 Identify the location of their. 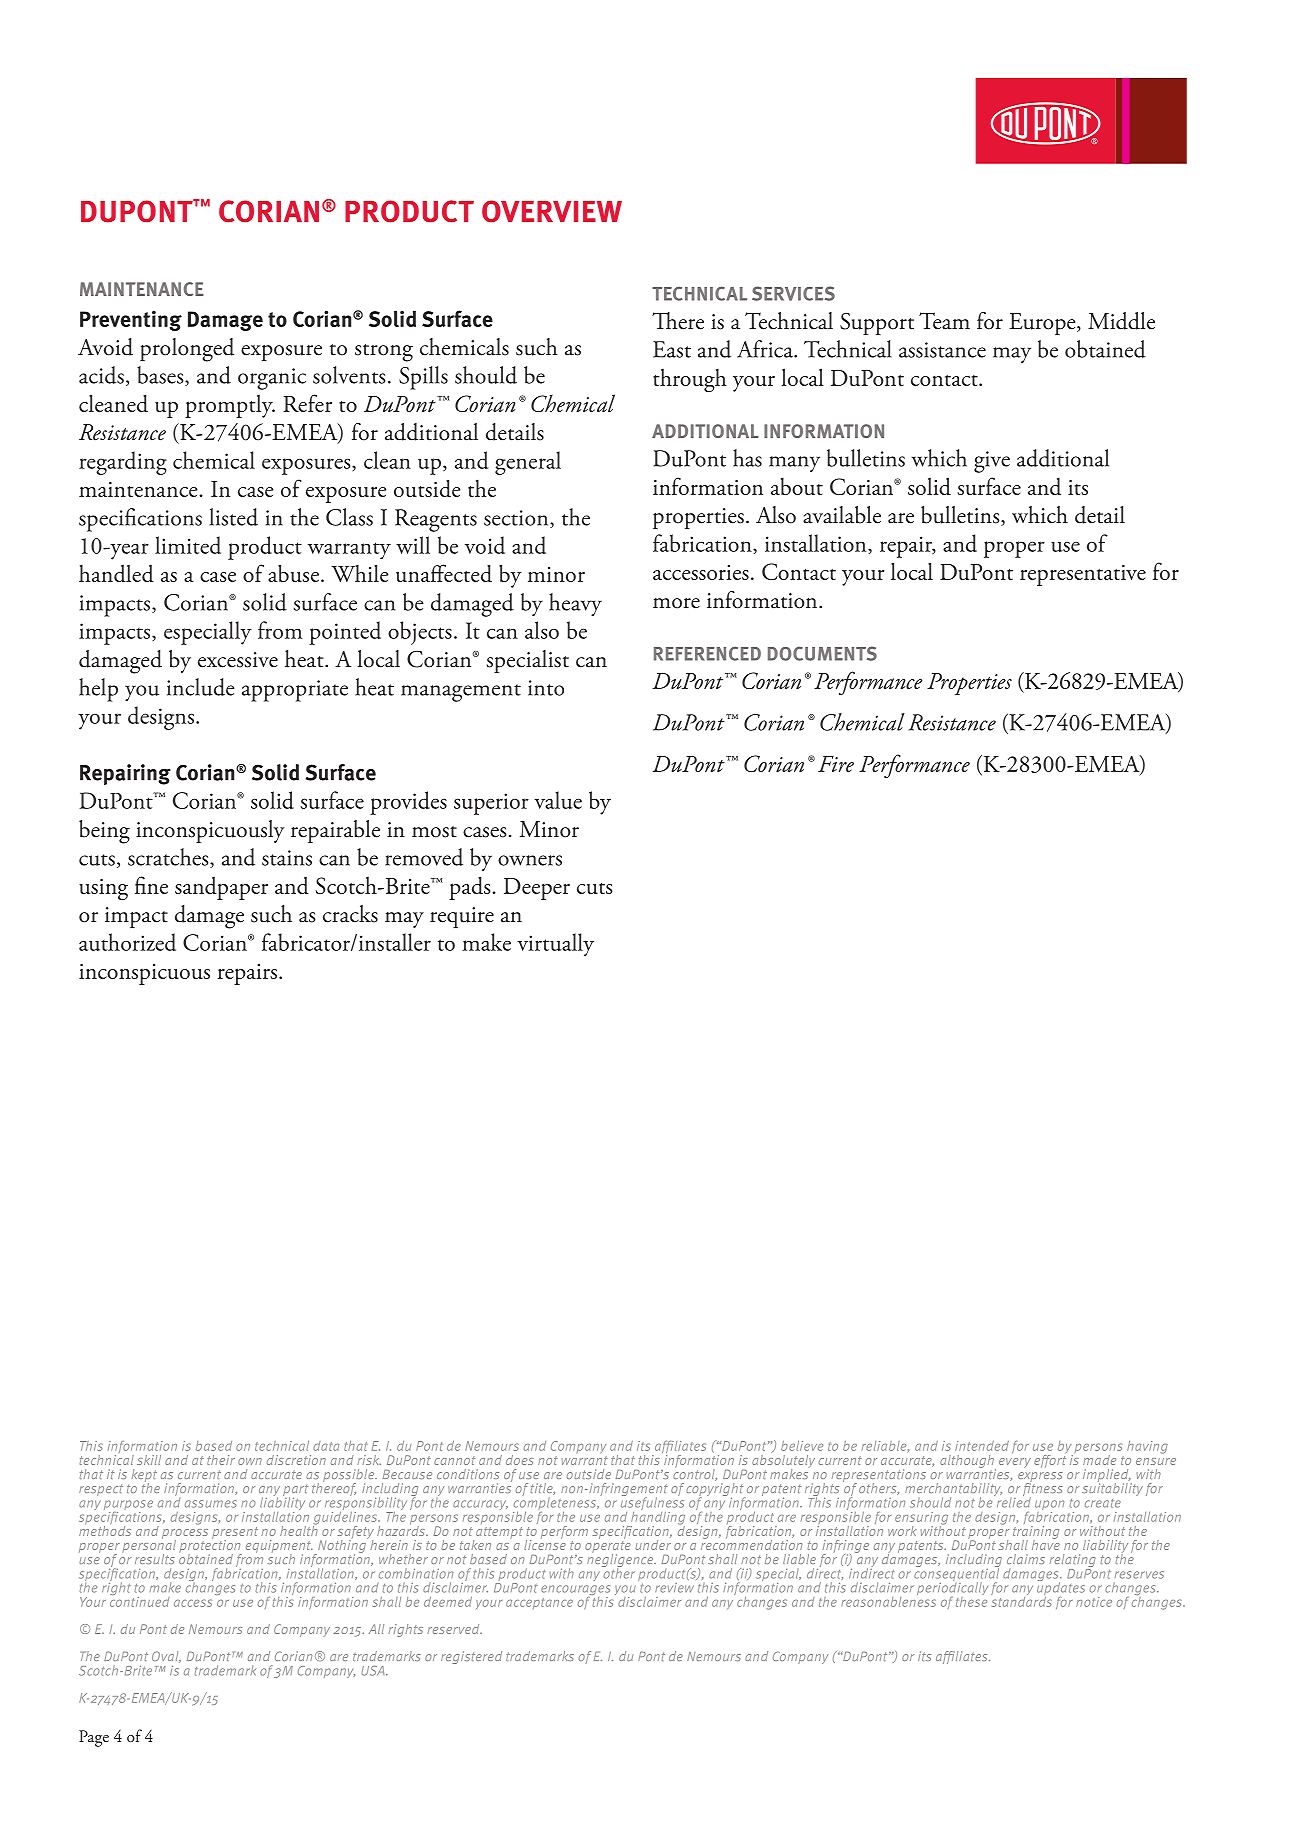
(221, 1460).
